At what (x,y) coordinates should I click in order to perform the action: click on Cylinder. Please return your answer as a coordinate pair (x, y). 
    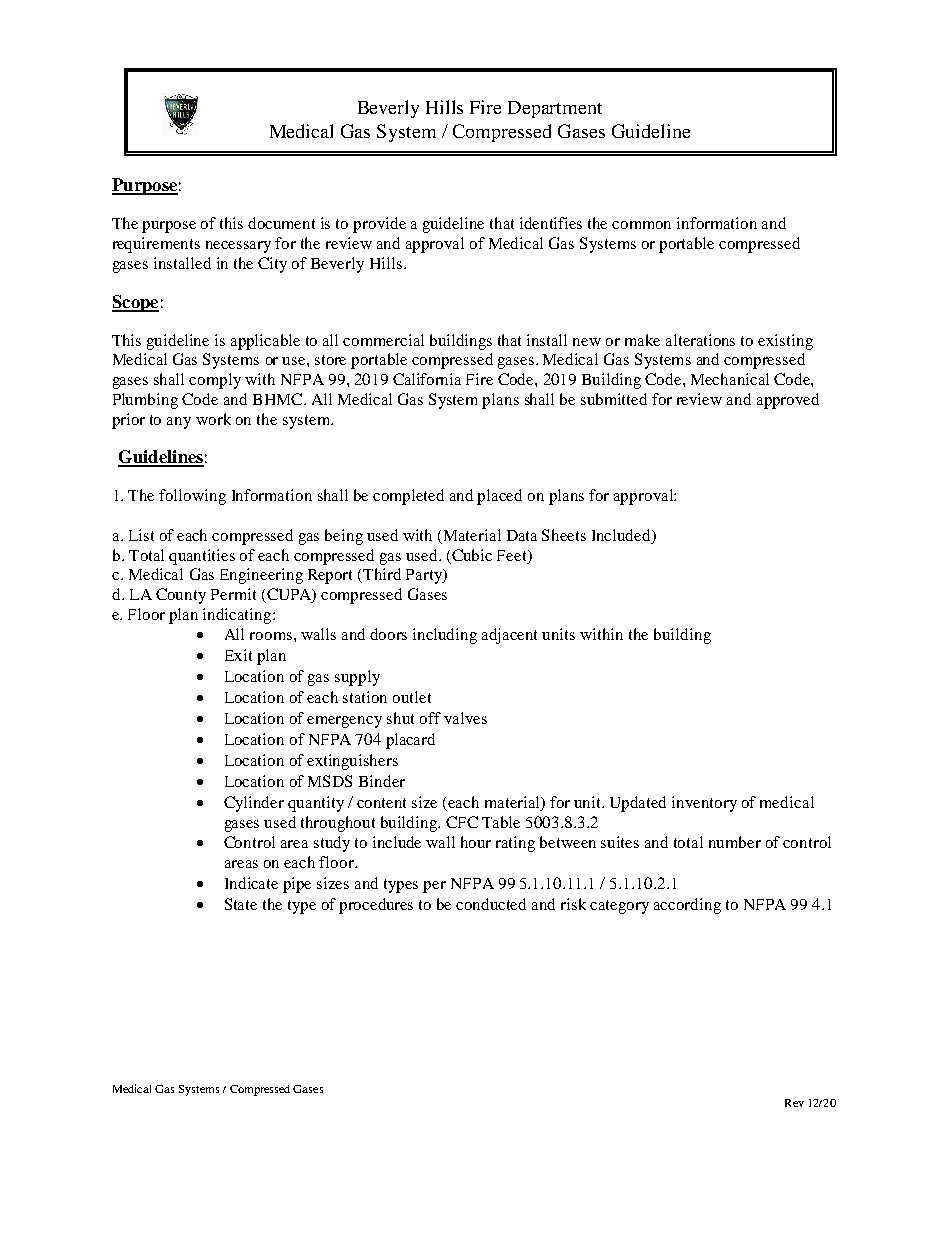
    Looking at the image, I should click on (254, 804).
